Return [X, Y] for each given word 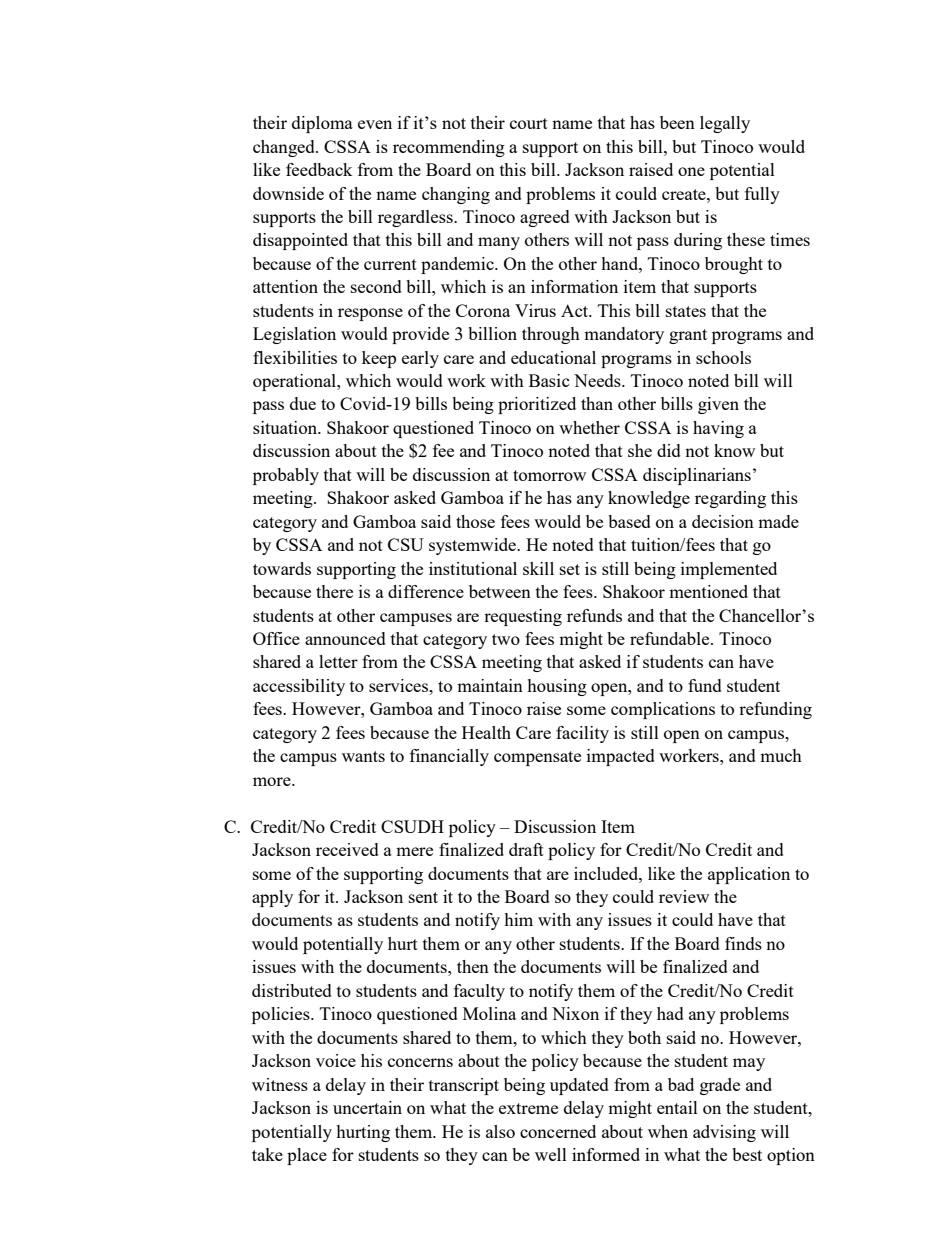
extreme [528, 1108]
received [347, 849]
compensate [537, 758]
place [307, 1156]
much [781, 755]
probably [286, 476]
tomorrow [549, 475]
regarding [730, 499]
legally [725, 124]
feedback [319, 169]
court [529, 123]
